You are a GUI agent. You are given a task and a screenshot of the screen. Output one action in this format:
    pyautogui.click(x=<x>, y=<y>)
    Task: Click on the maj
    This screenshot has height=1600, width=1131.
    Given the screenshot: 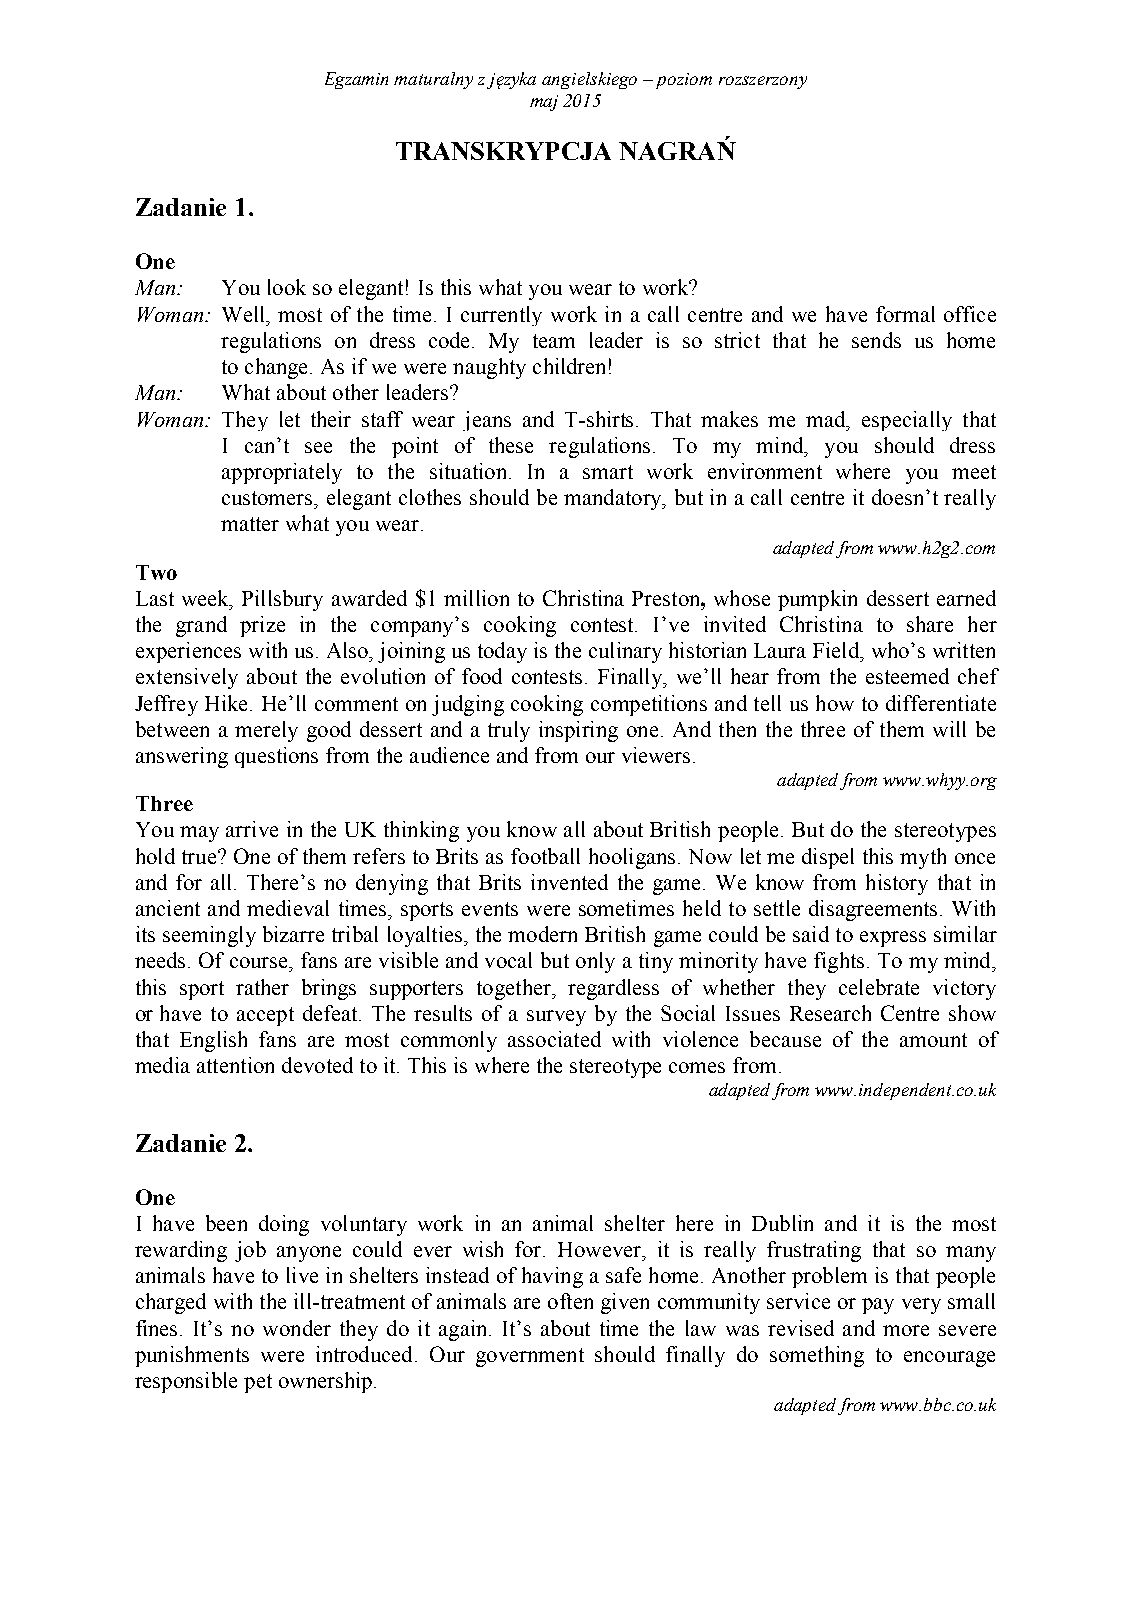 What is the action you would take?
    pyautogui.click(x=544, y=103)
